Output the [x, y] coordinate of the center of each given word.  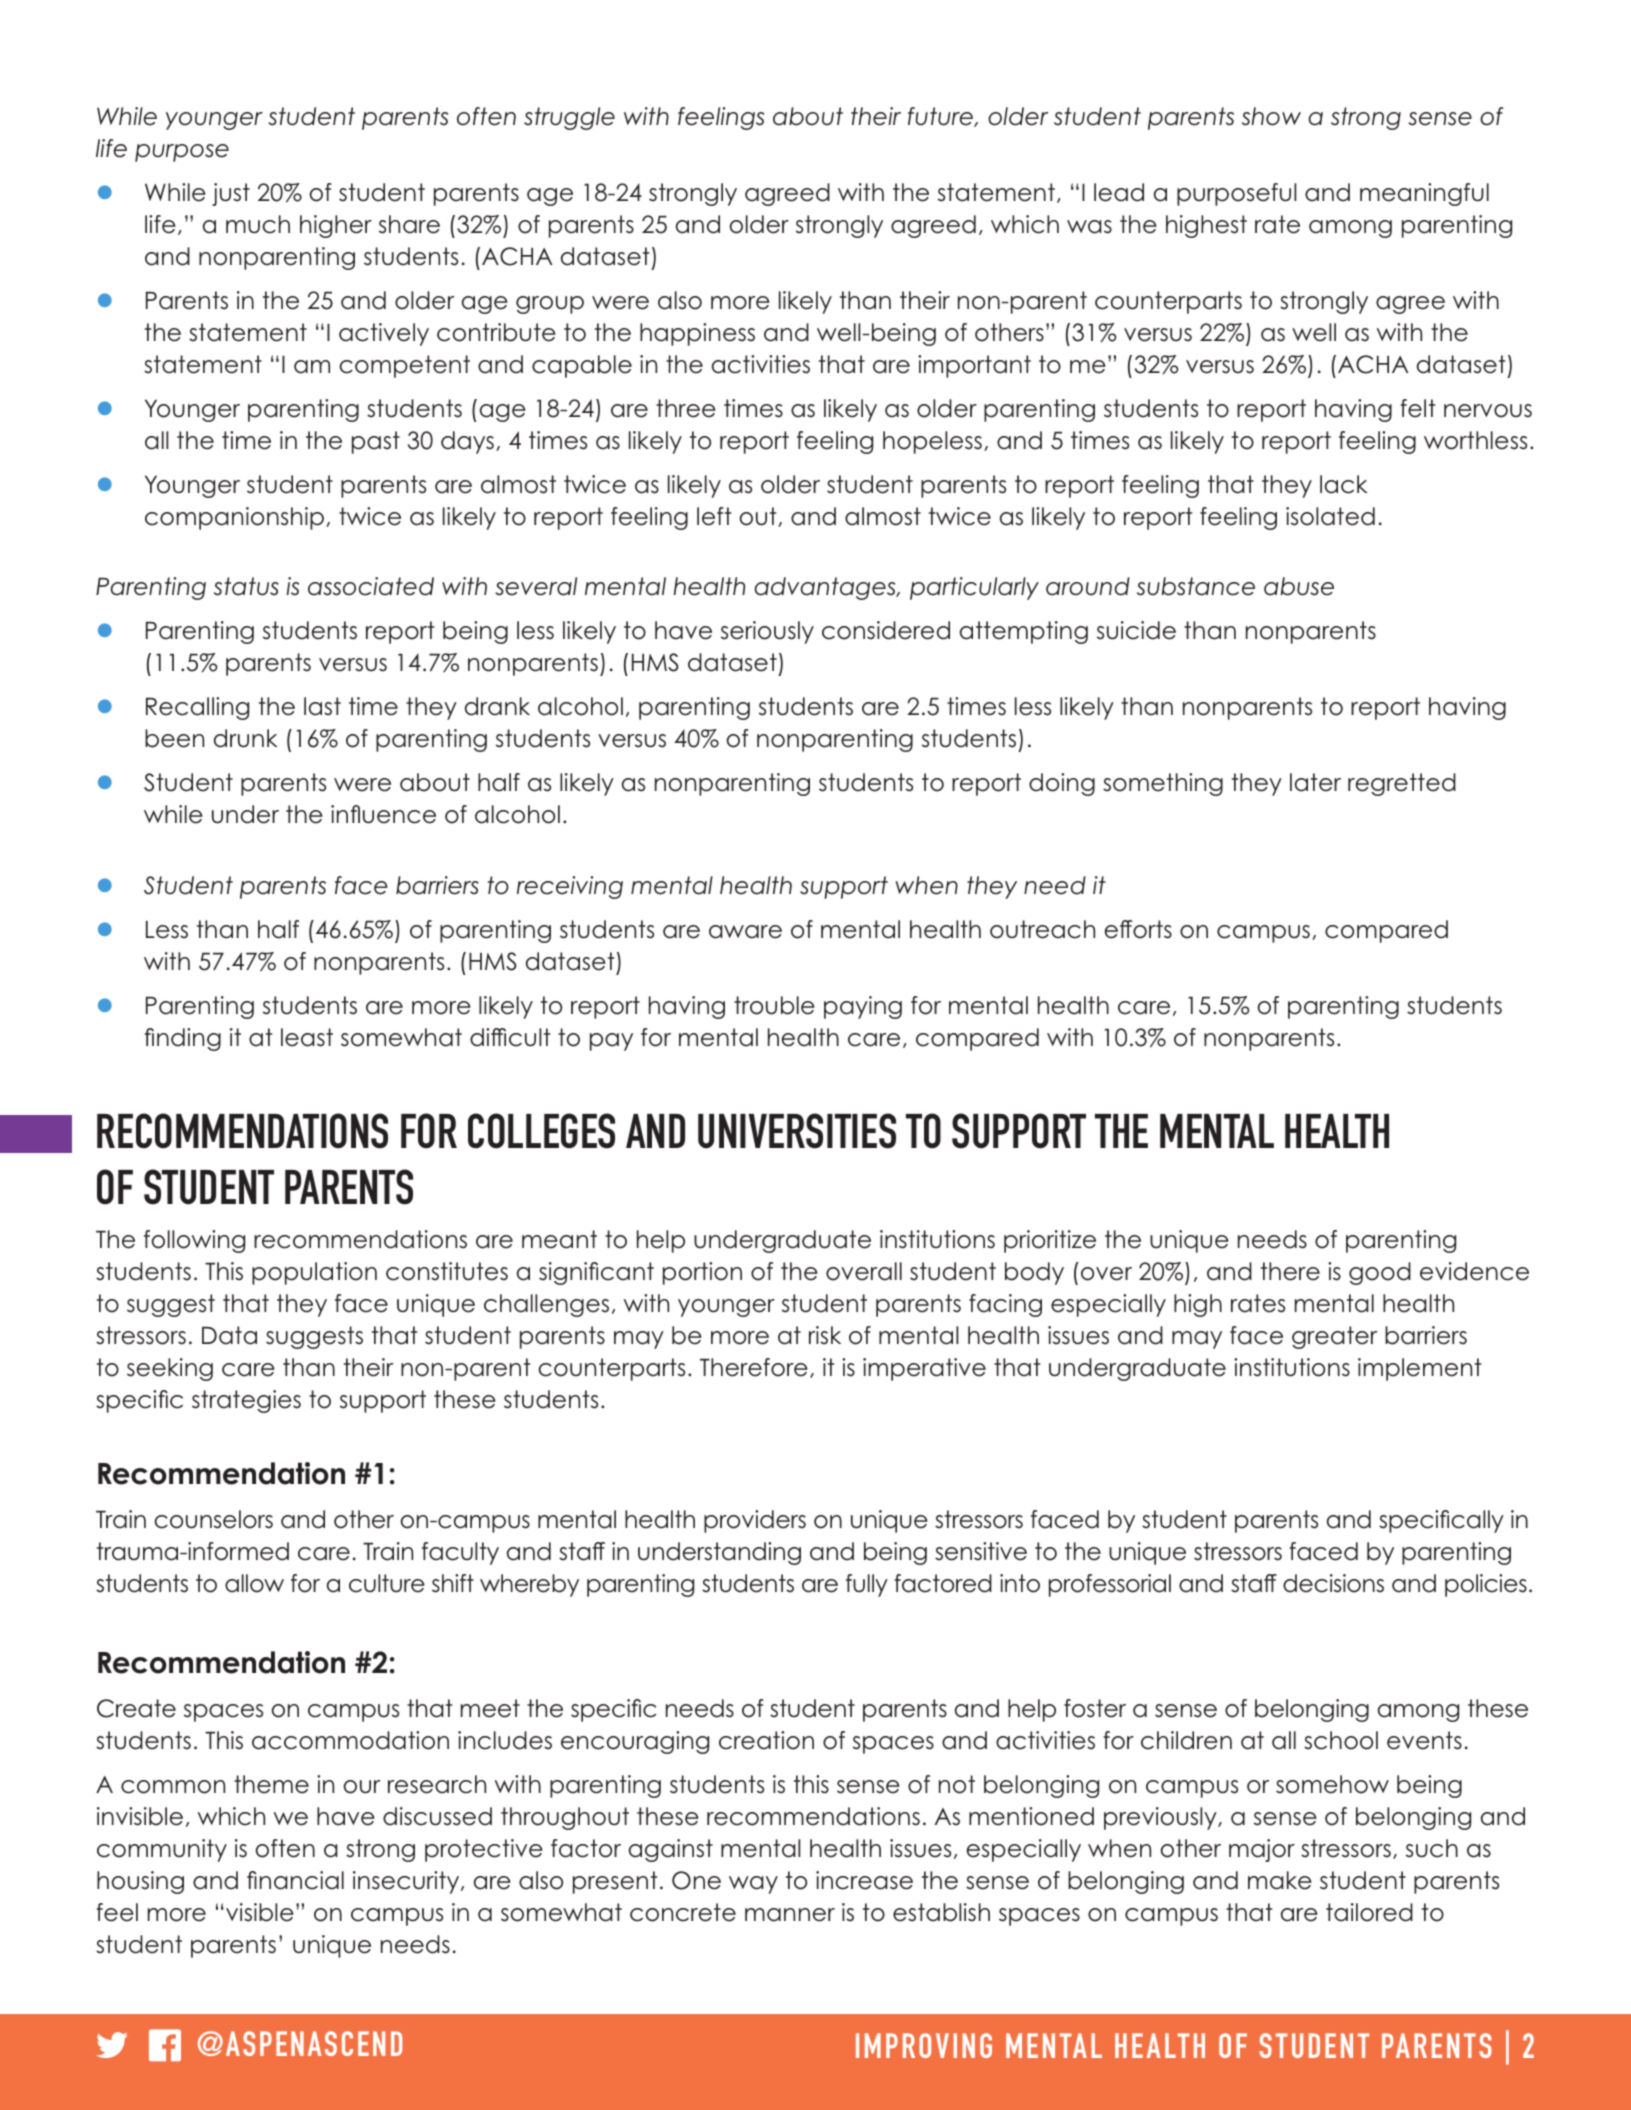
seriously [767, 632]
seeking [170, 1369]
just [231, 194]
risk [825, 1335]
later [1315, 782]
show [1271, 116]
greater [1334, 1337]
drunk [245, 738]
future [941, 117]
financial [295, 1880]
